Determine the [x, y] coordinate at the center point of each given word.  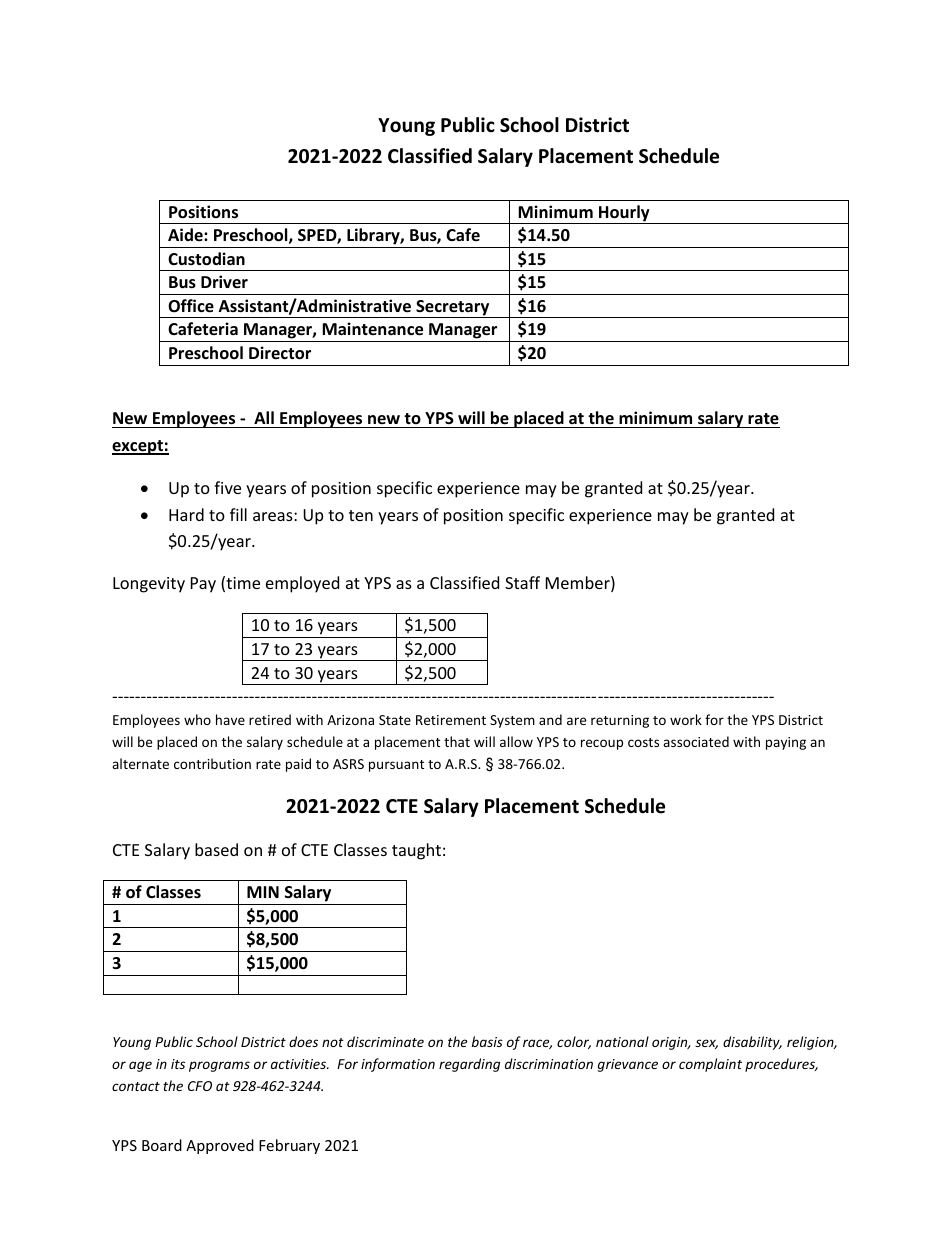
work [686, 719]
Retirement [451, 720]
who [197, 719]
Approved [220, 1146]
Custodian [206, 259]
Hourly [624, 214]
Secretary [453, 309]
